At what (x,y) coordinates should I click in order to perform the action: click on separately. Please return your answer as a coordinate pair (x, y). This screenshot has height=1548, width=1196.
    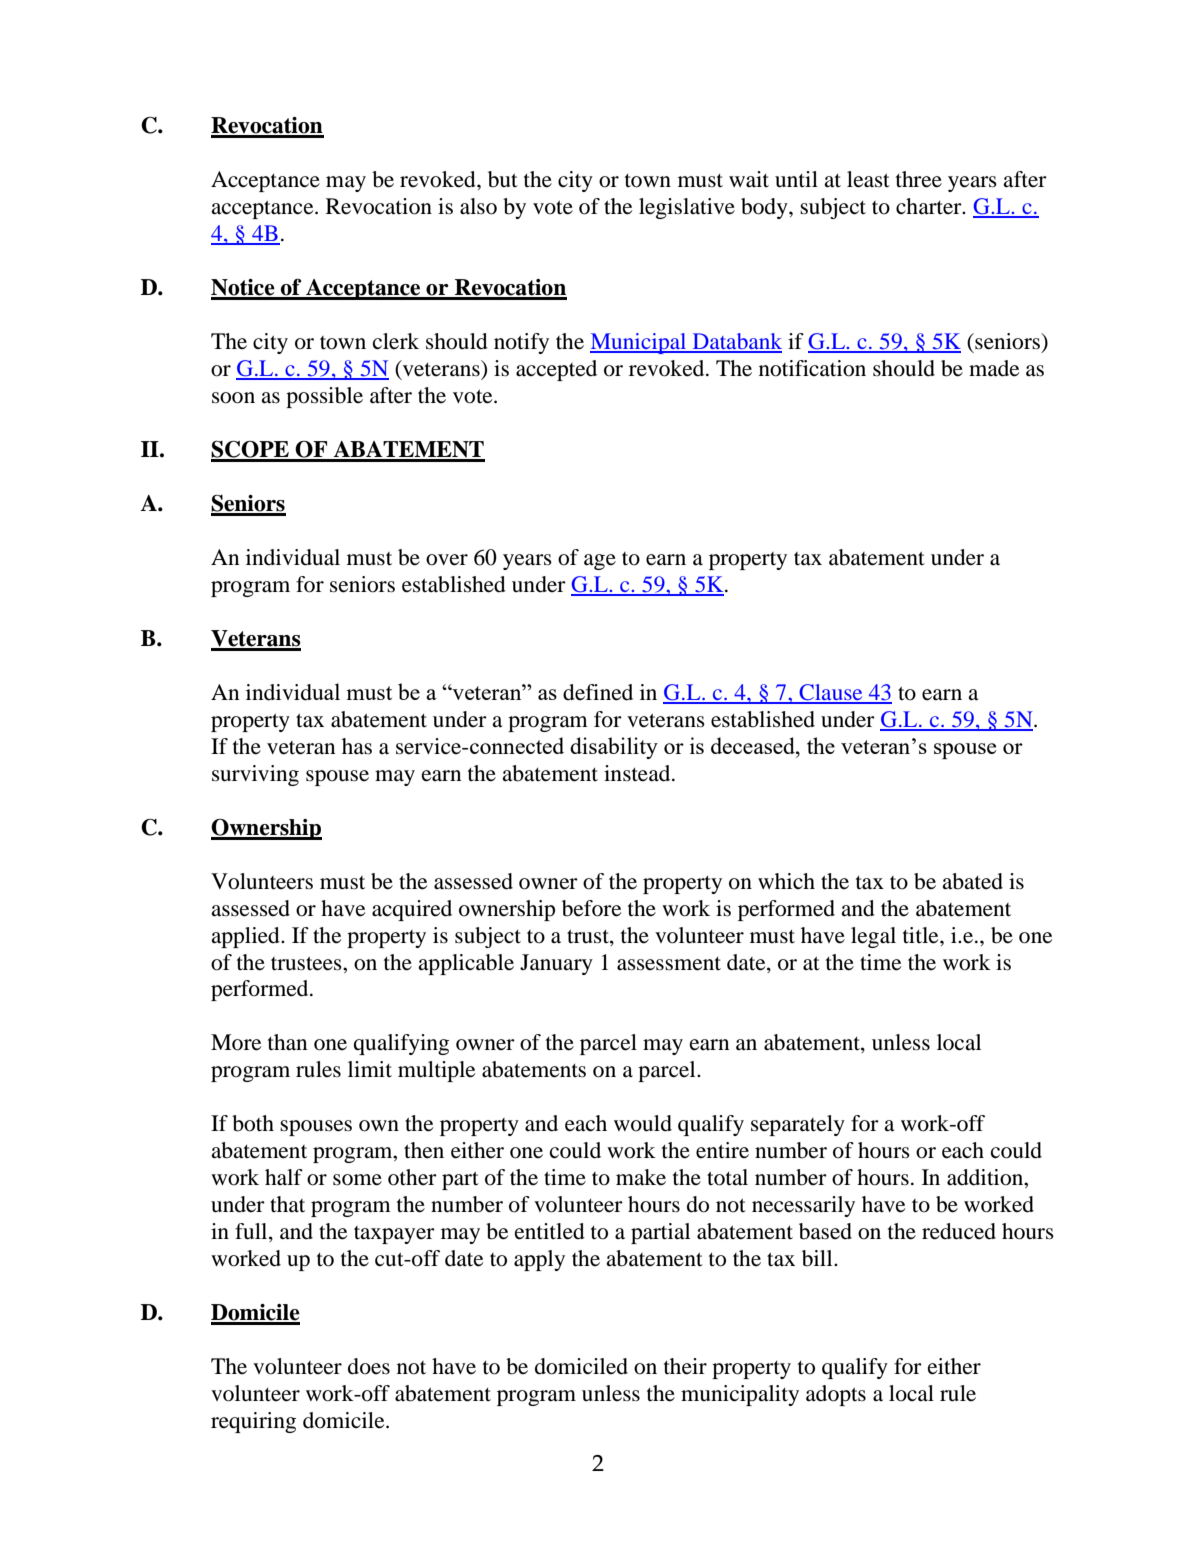
    Looking at the image, I should click on (798, 1125).
